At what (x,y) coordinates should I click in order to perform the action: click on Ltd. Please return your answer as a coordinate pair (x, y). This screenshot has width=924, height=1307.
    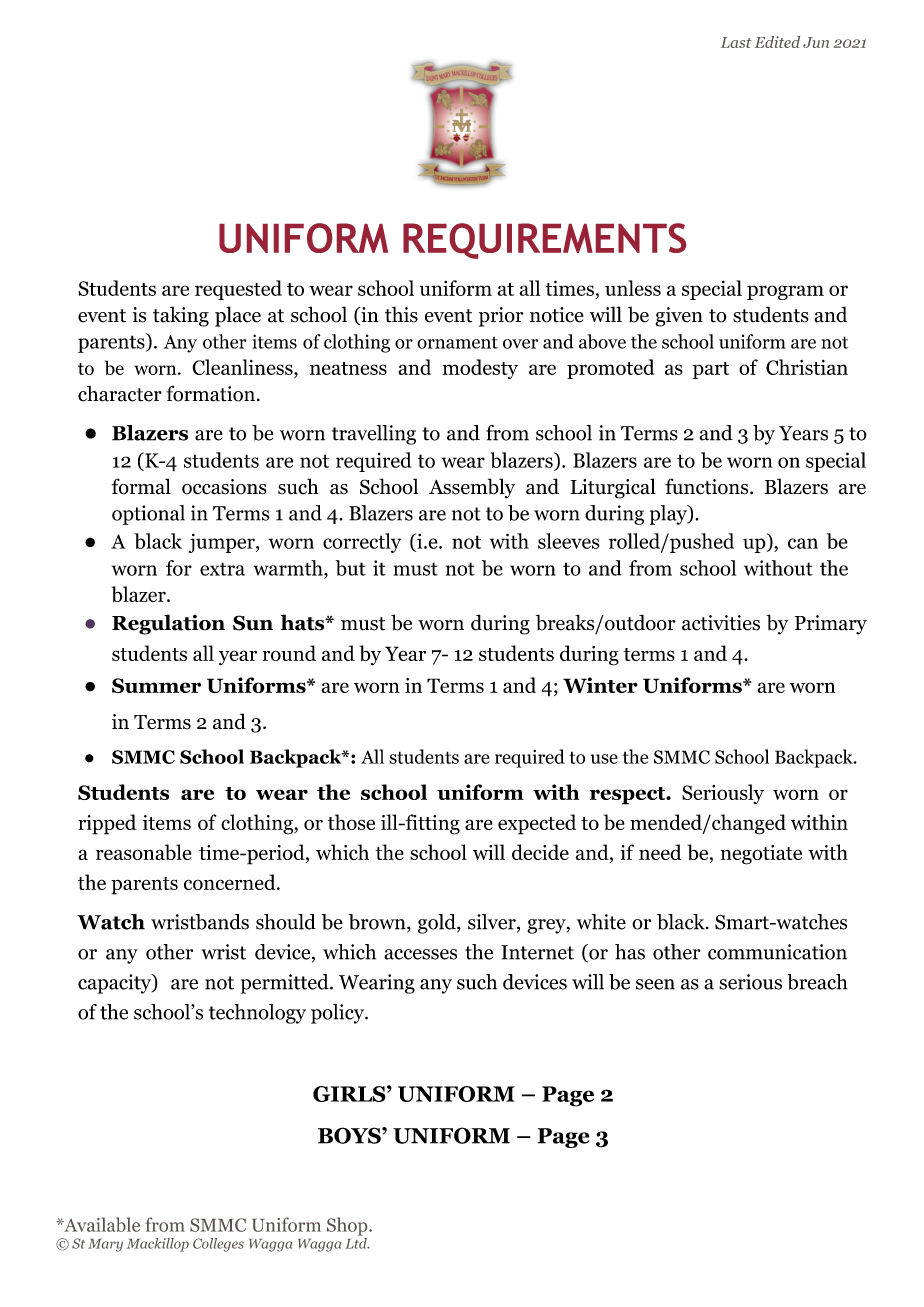
    Looking at the image, I should click on (357, 1242).
